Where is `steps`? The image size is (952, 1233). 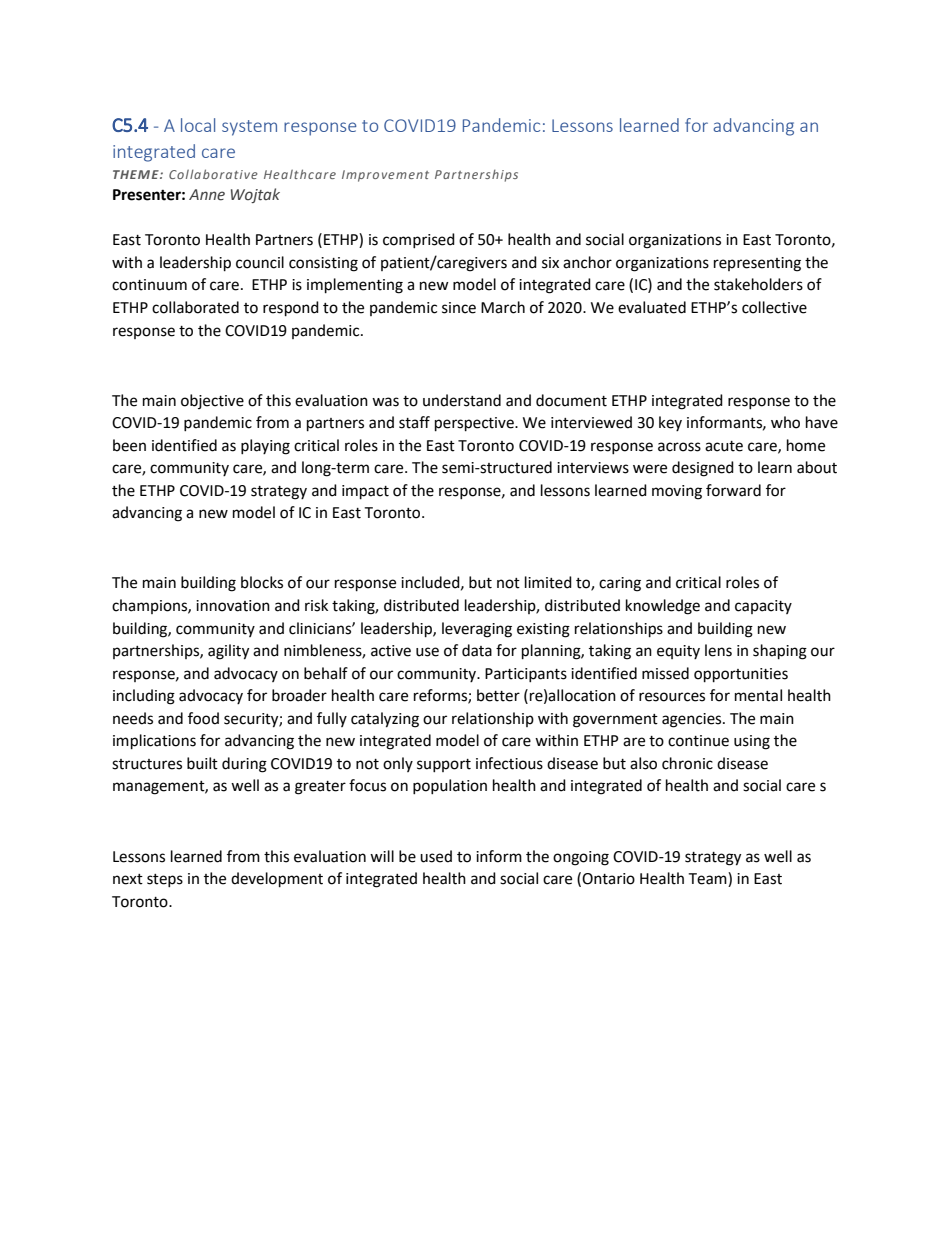 steps is located at coordinates (165, 880).
